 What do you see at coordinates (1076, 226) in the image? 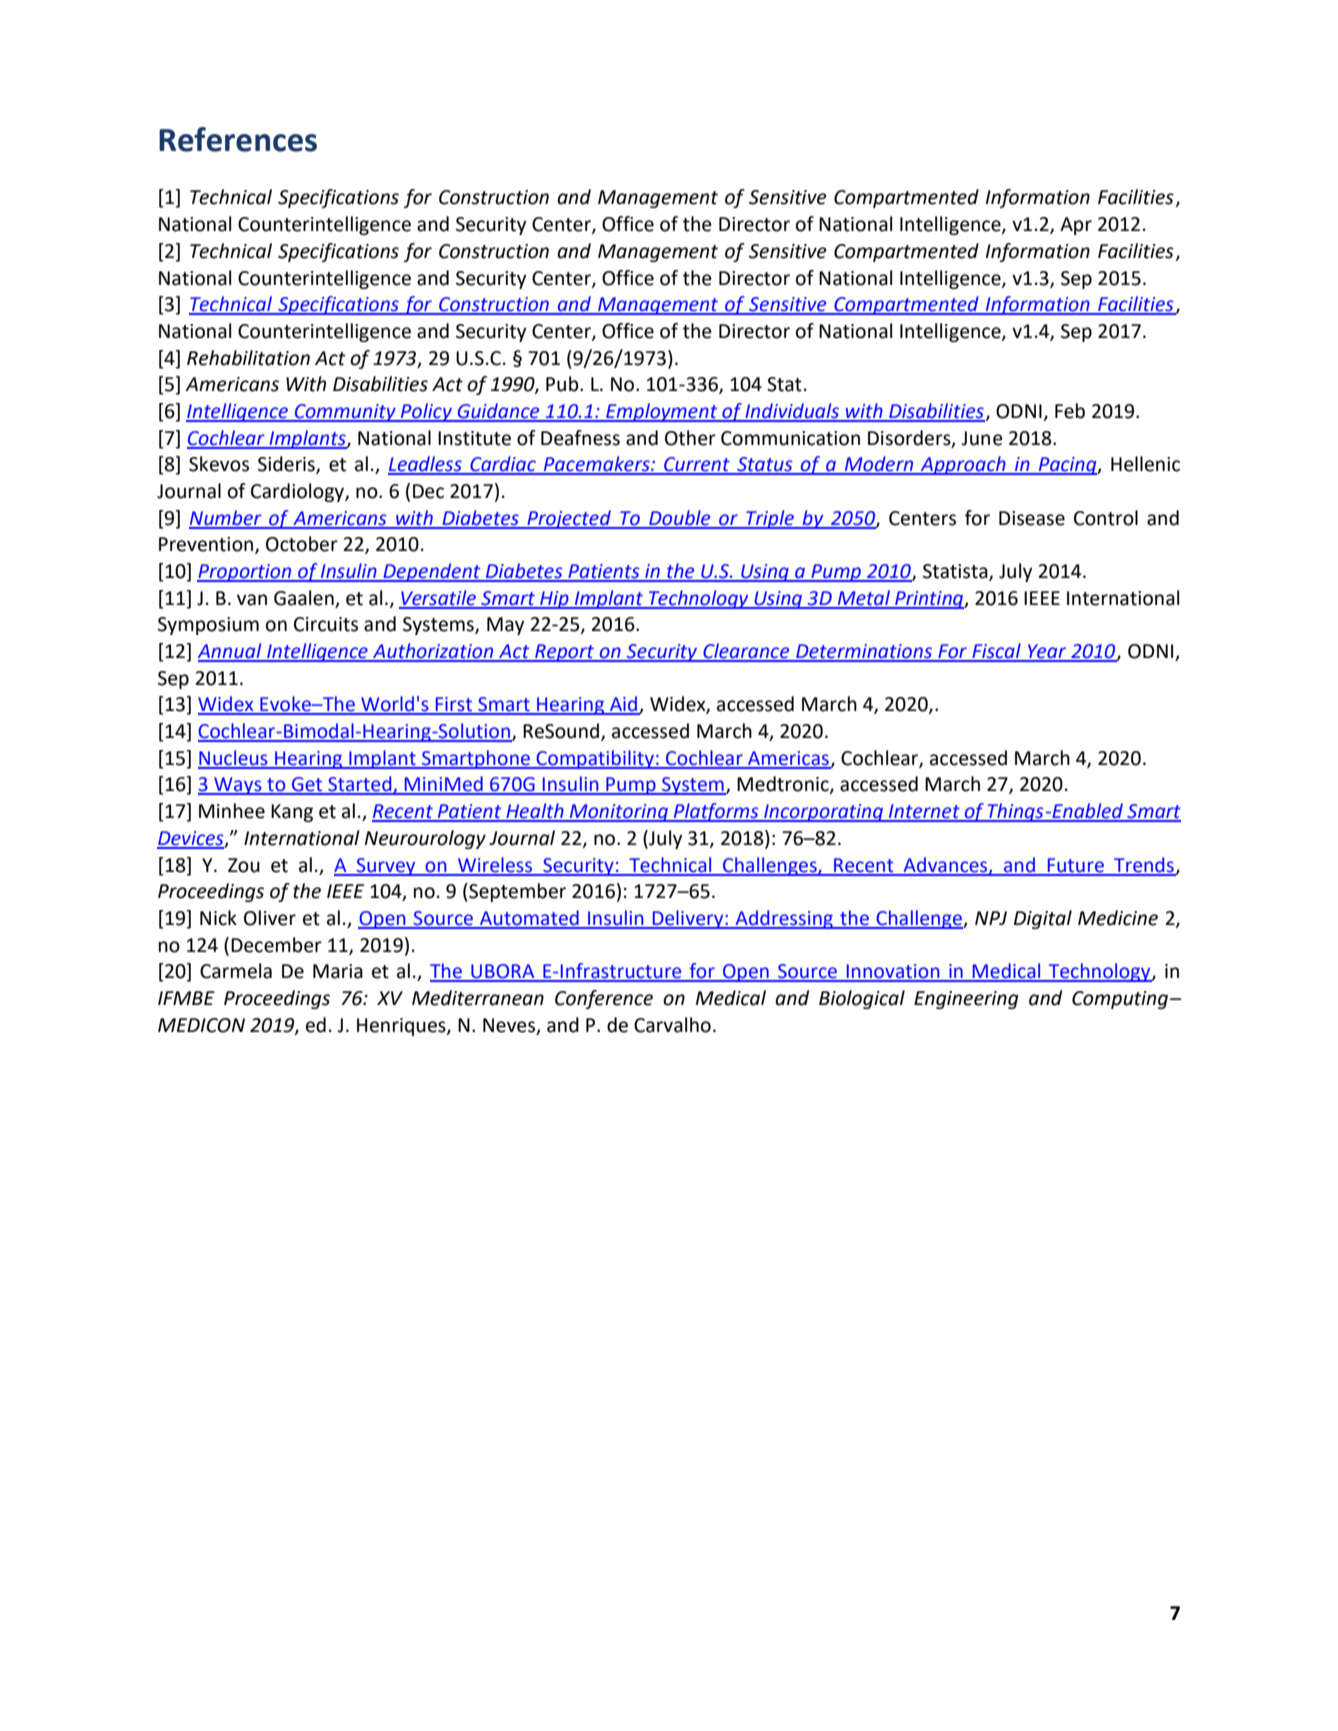
I see `Apr` at bounding box center [1076, 226].
